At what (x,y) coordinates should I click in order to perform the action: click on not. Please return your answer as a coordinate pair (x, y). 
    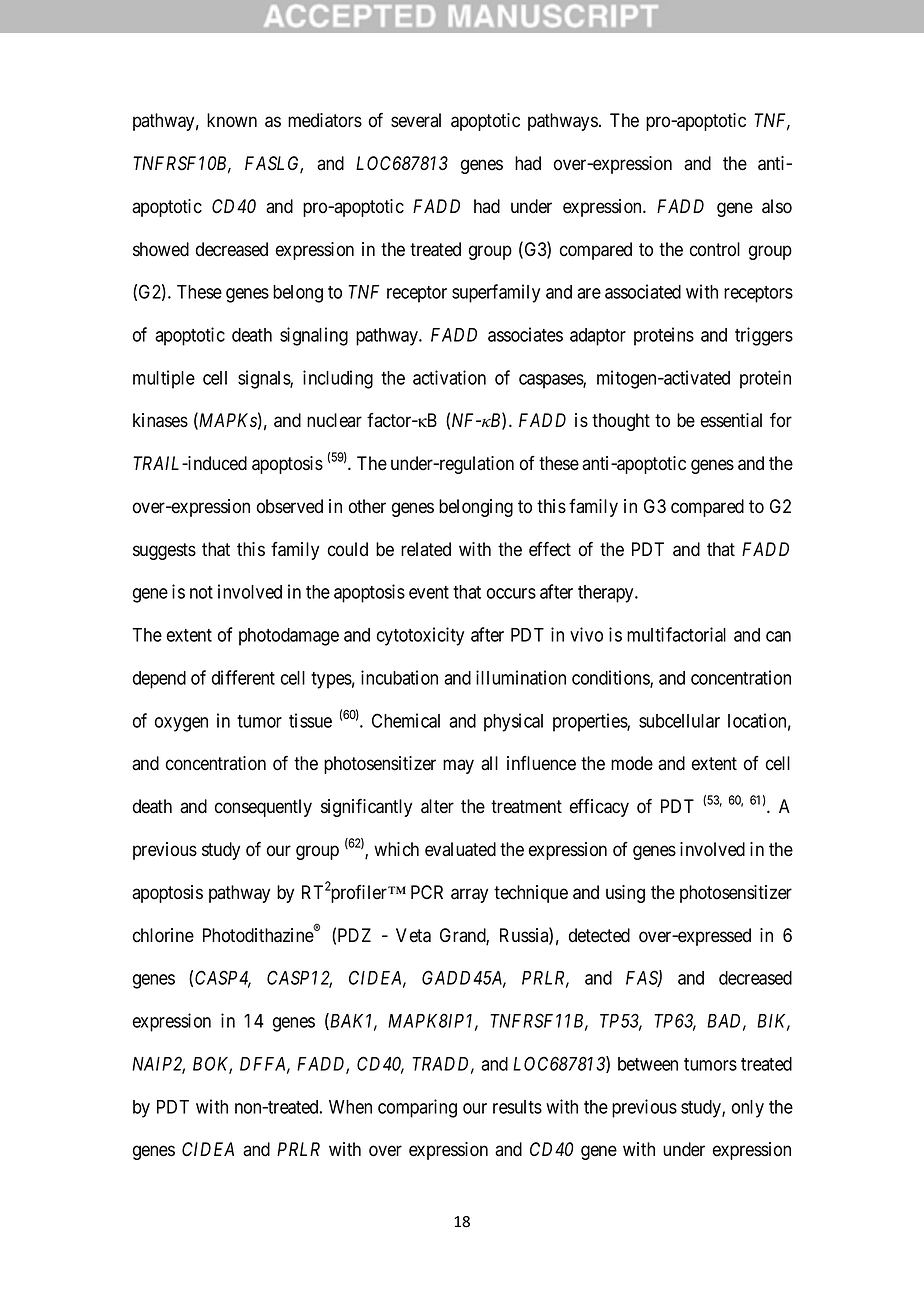
    Looking at the image, I should click on (201, 592).
